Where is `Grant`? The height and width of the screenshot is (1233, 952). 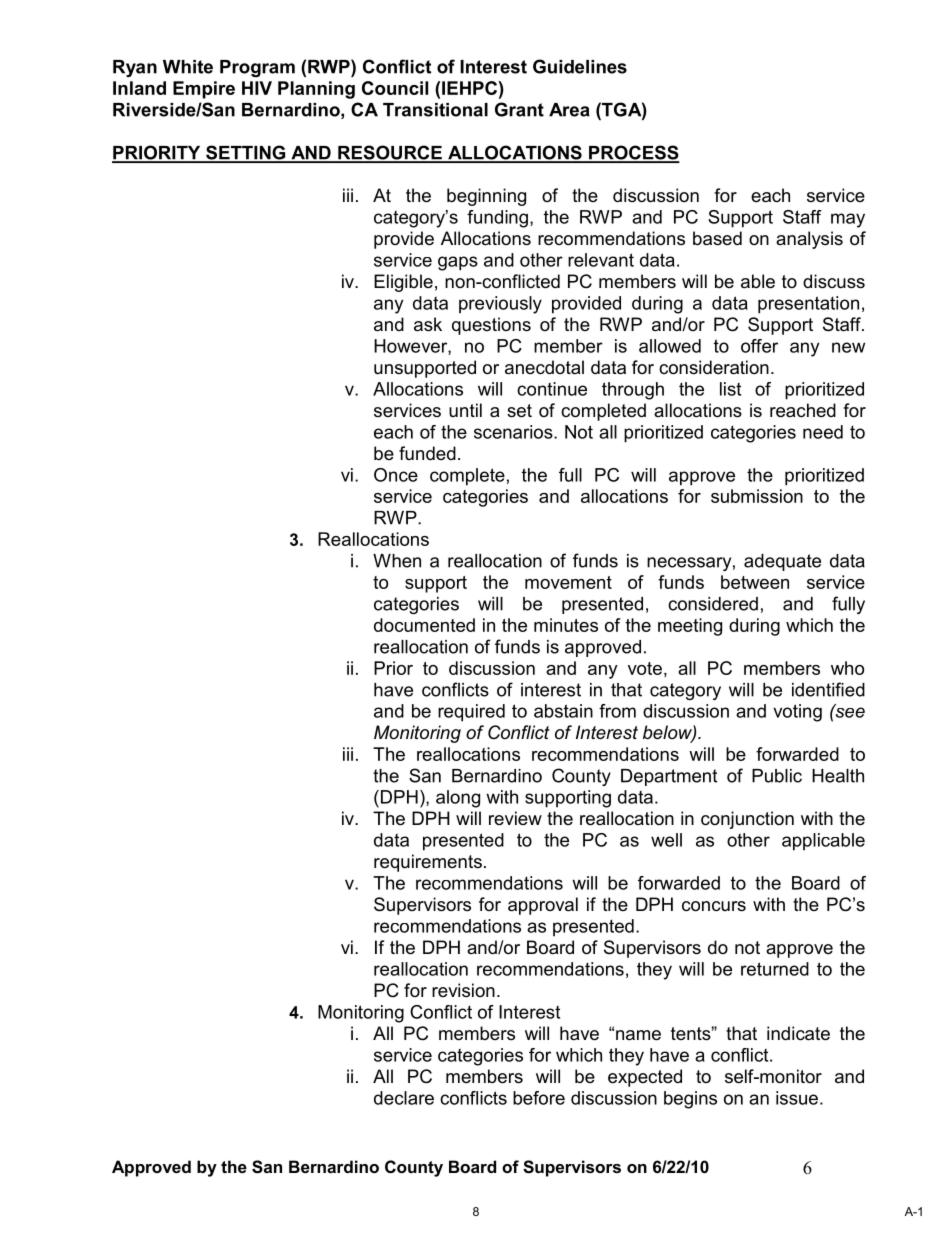 Grant is located at coordinates (519, 109).
